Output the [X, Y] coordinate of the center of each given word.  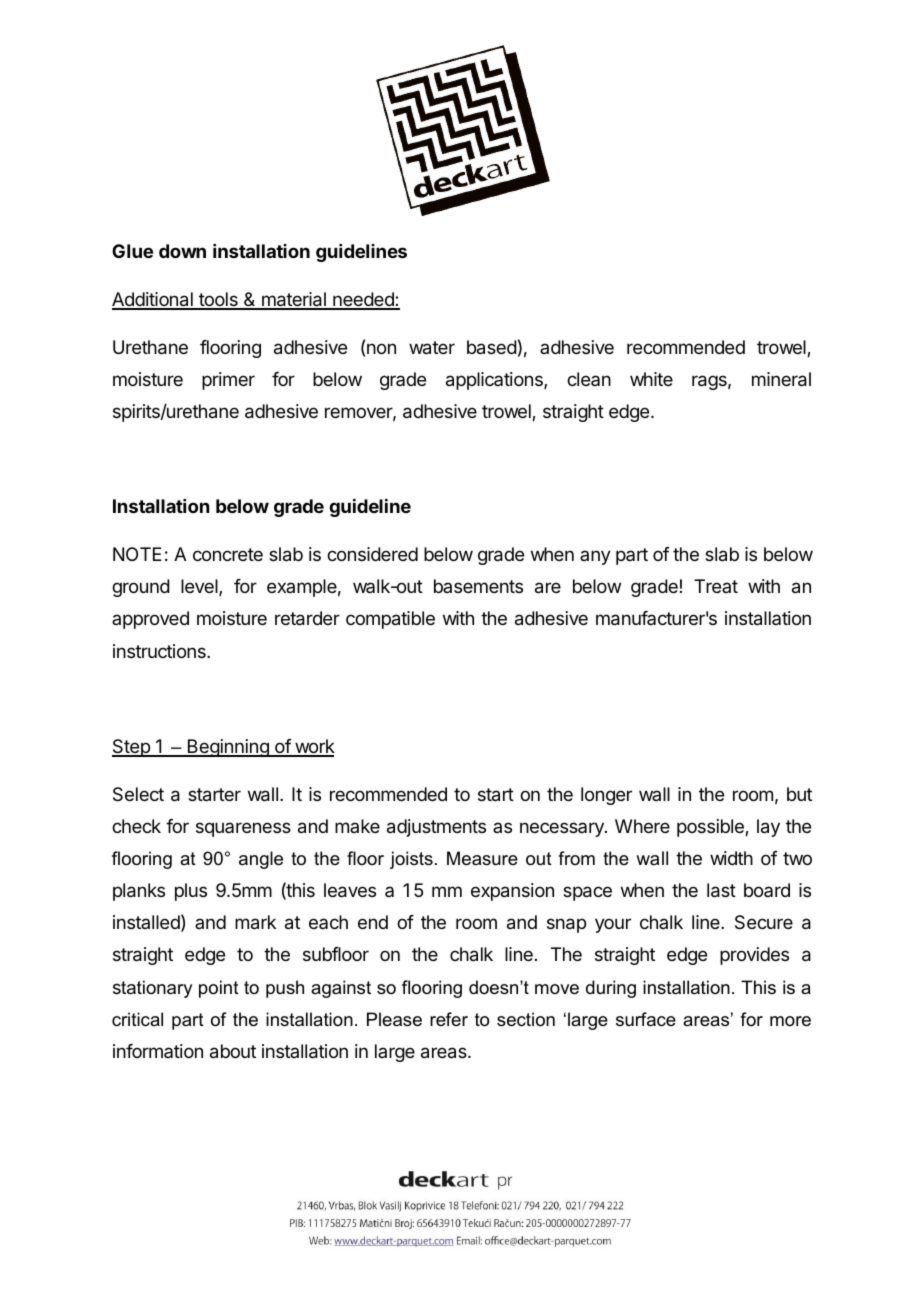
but [799, 794]
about [233, 1051]
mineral [781, 379]
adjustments [436, 828]
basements [478, 586]
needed [363, 300]
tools [218, 300]
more [790, 1021]
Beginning [228, 748]
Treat [716, 586]
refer [449, 1019]
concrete [228, 554]
